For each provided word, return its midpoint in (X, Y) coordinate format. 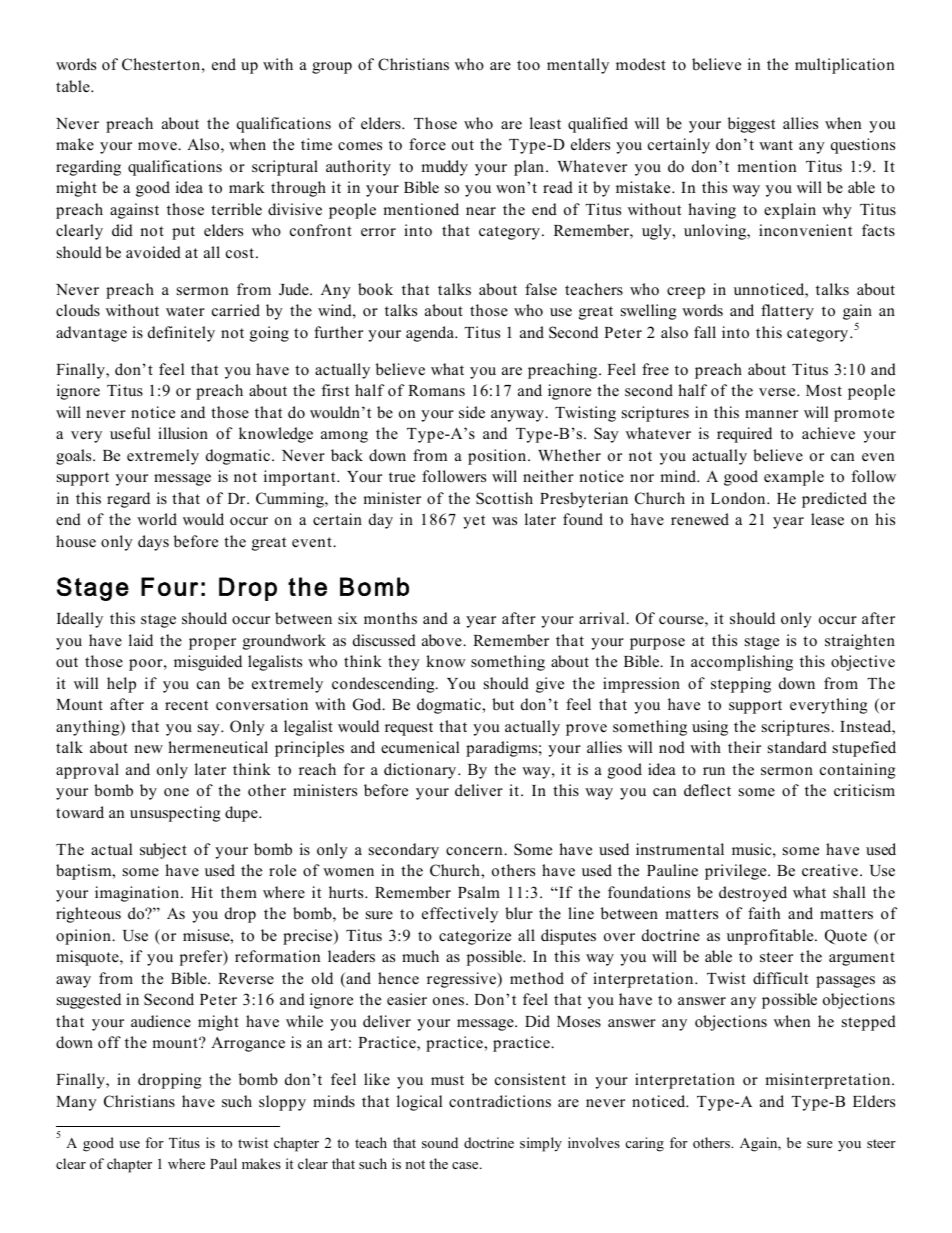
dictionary (421, 771)
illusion (183, 433)
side (472, 412)
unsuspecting (175, 814)
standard (797, 747)
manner (771, 414)
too (528, 65)
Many (76, 1103)
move (158, 146)
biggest (751, 125)
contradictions (500, 1101)
